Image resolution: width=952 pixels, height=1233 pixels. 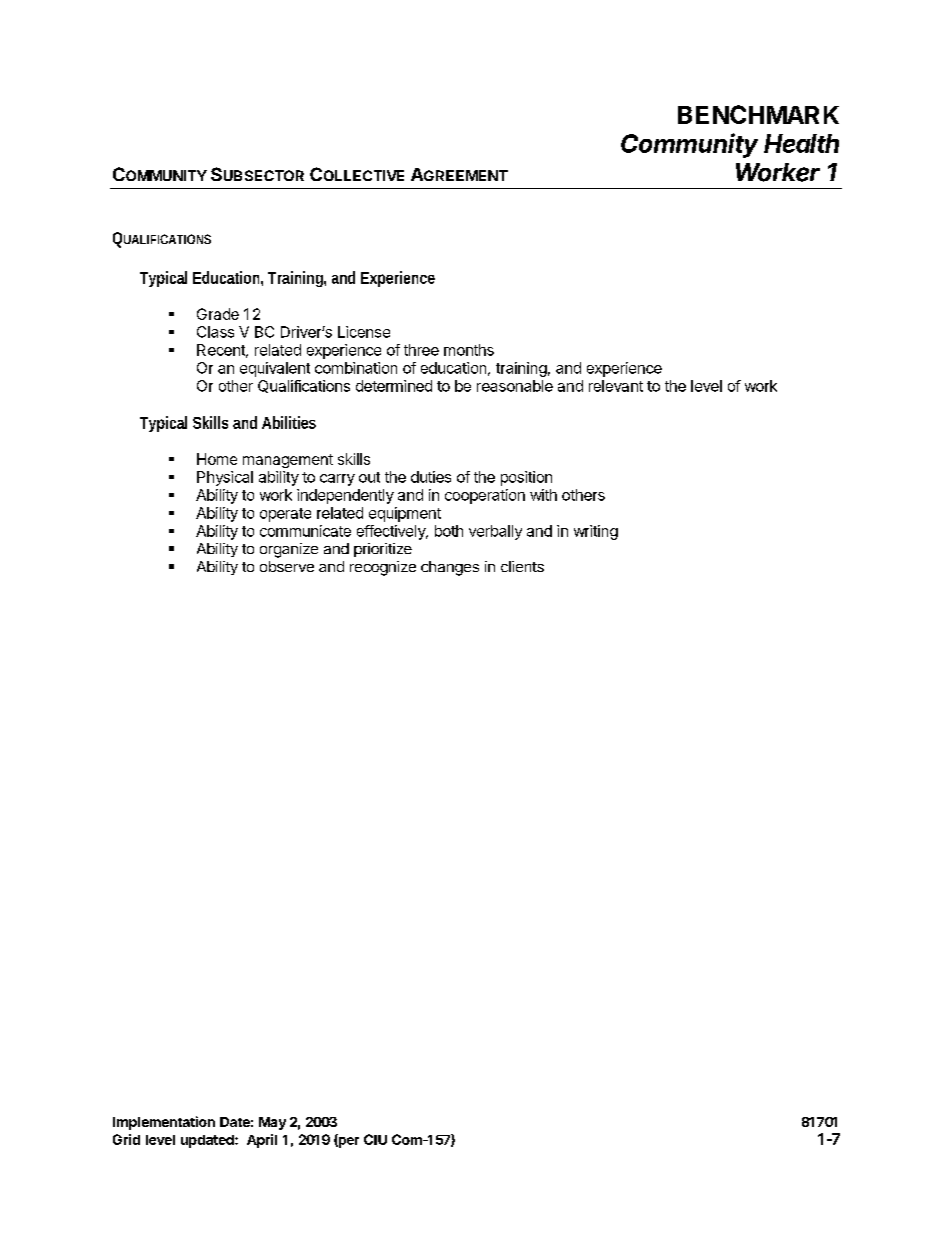 I want to click on Home, so click(x=217, y=459).
